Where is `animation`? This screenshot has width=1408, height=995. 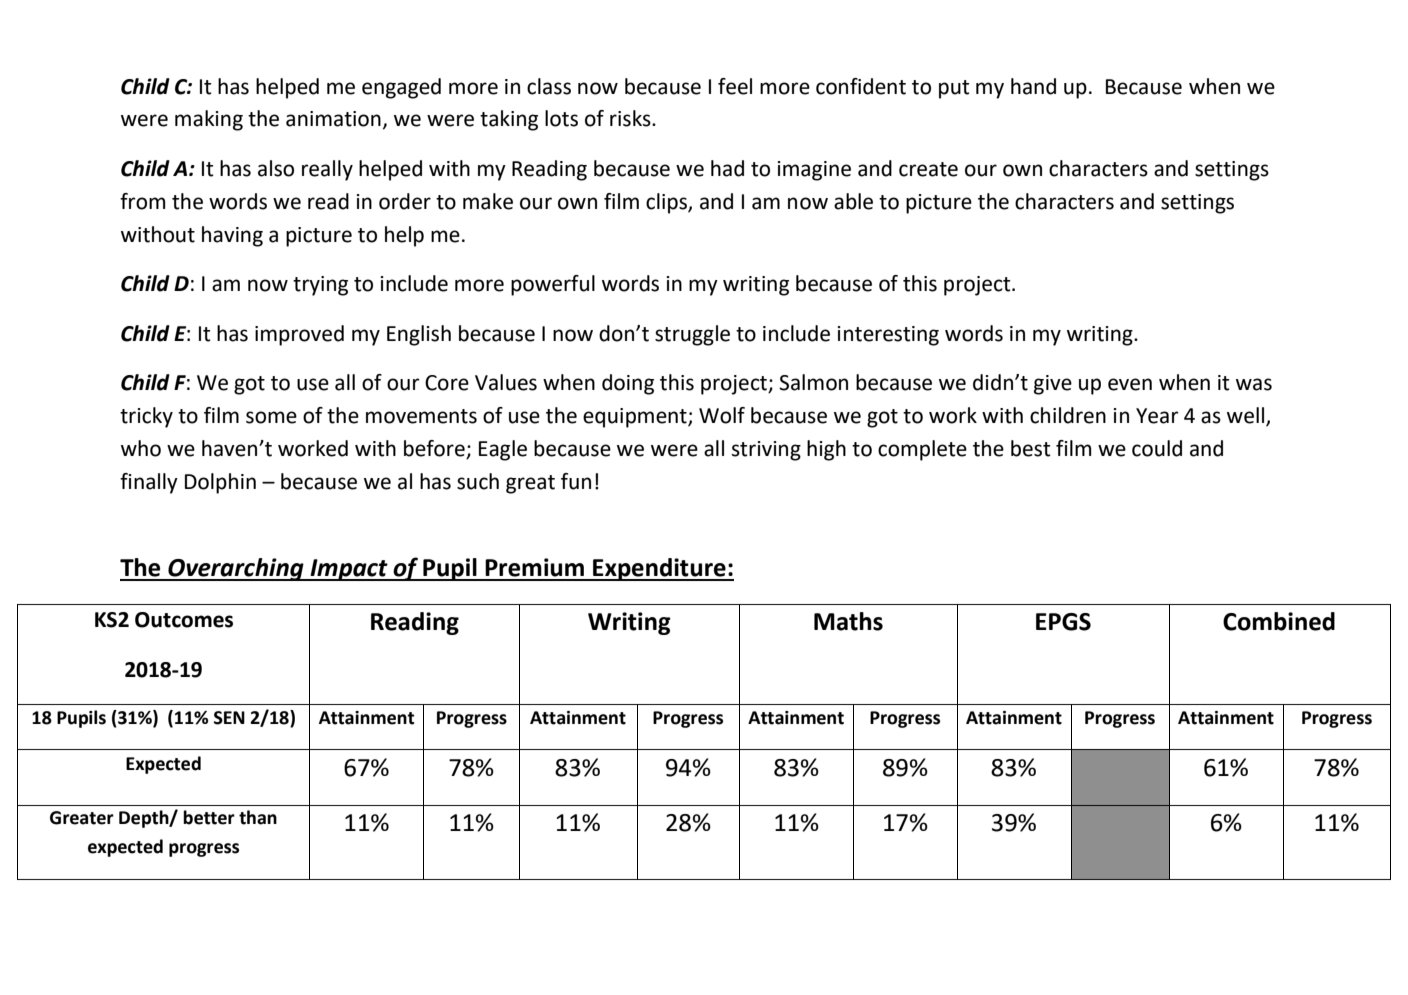
animation is located at coordinates (333, 119).
